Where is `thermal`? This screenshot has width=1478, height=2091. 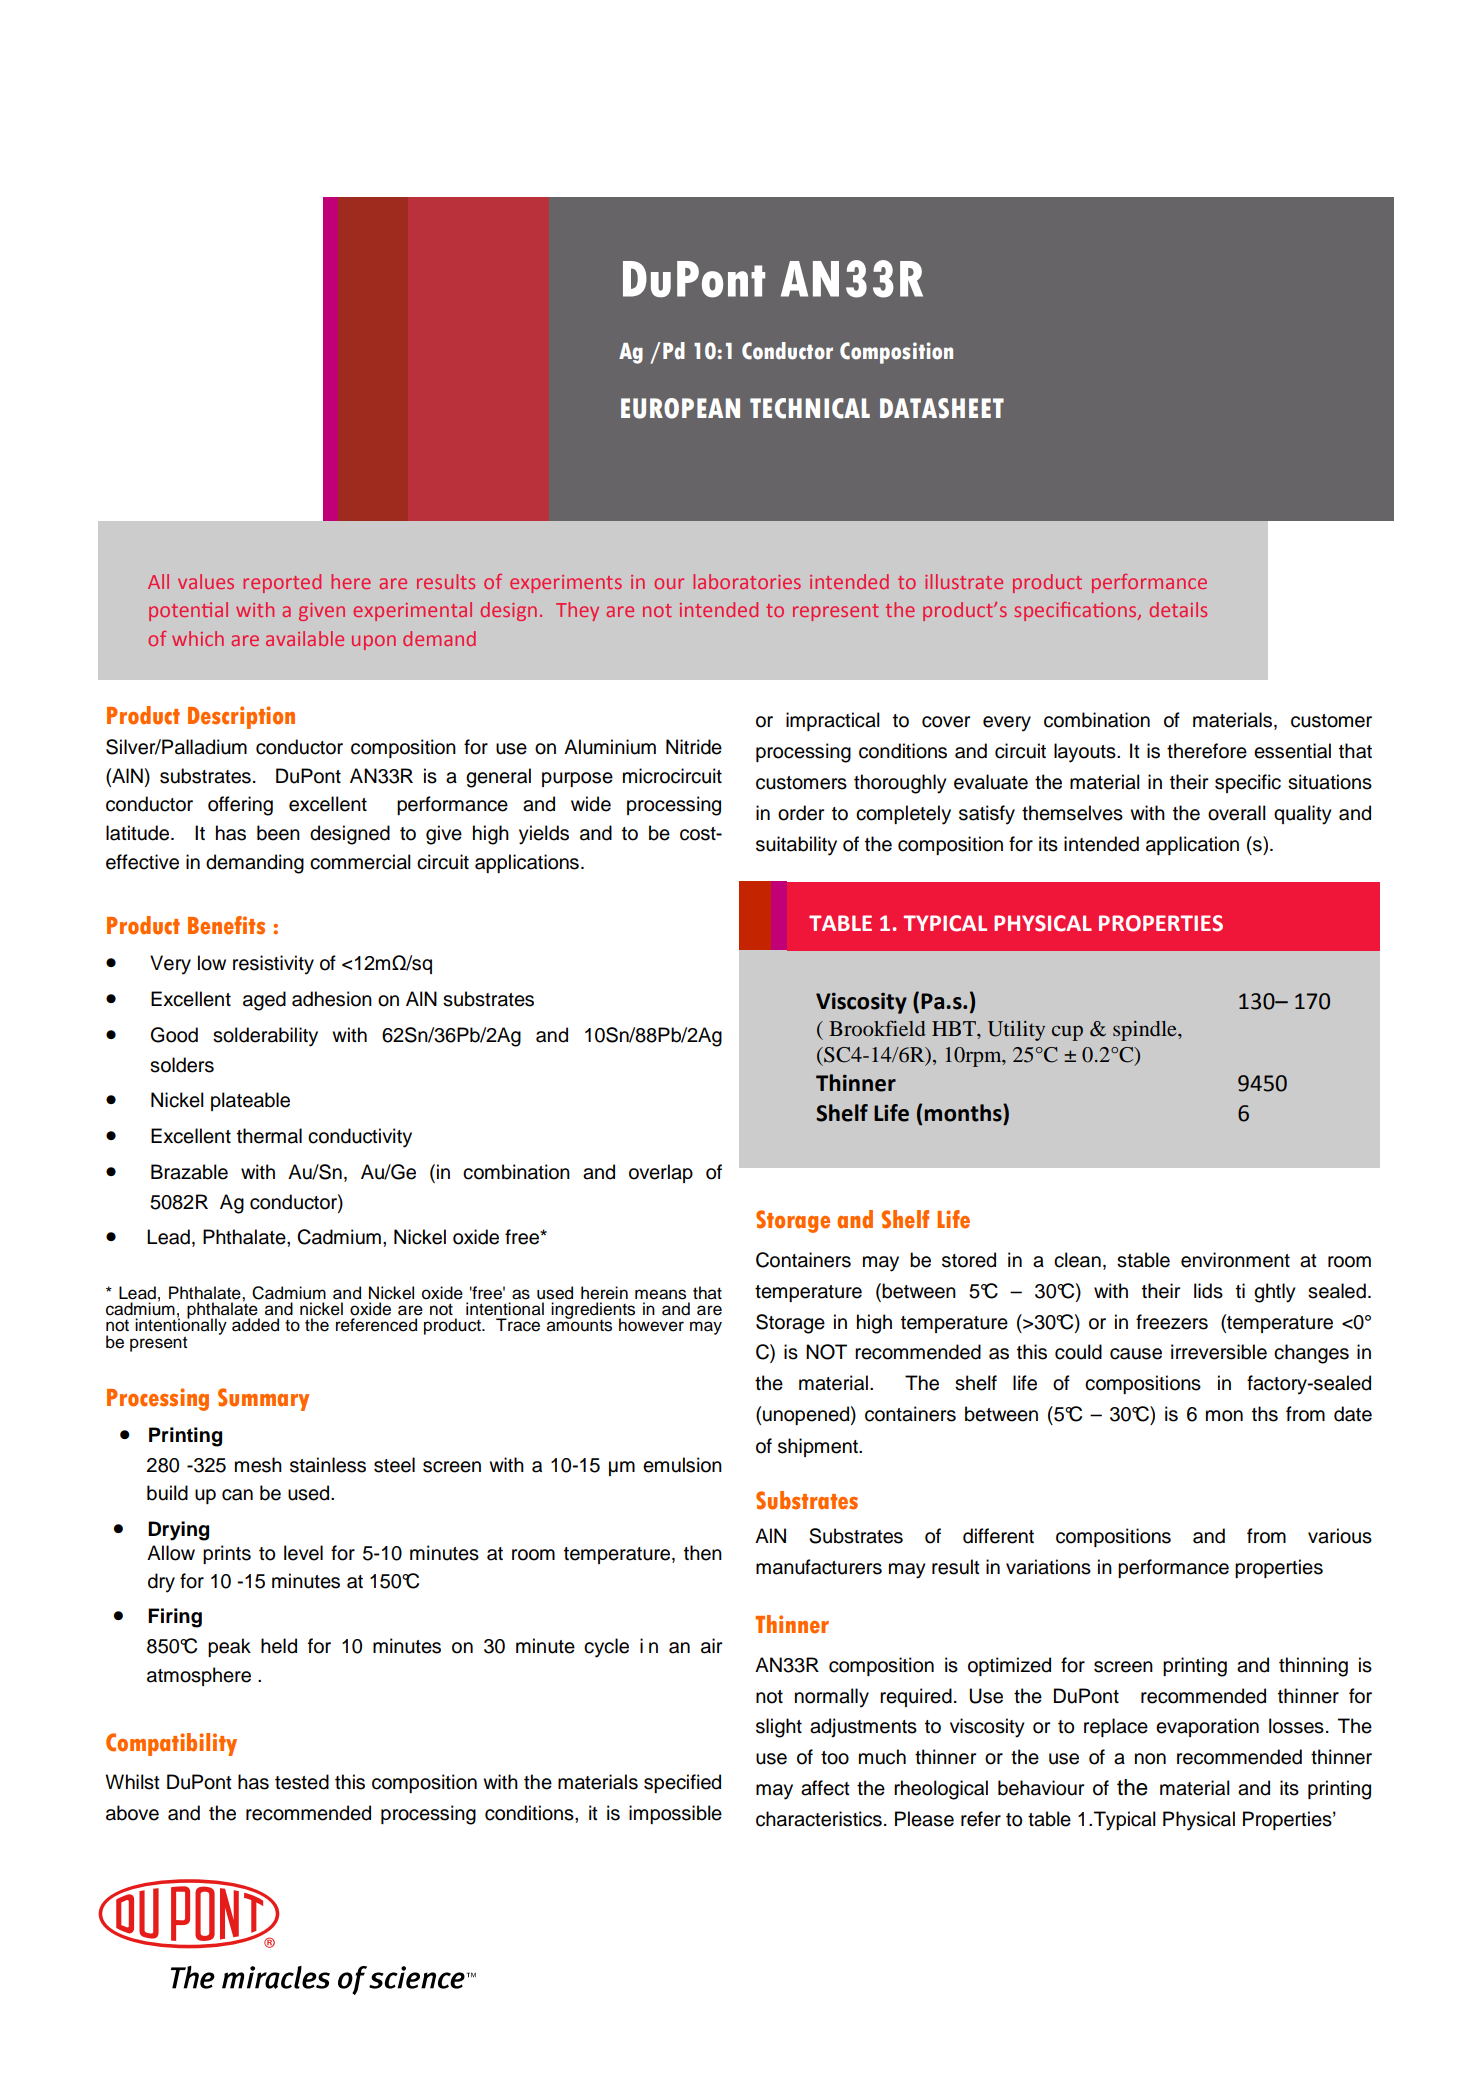 thermal is located at coordinates (269, 1136).
